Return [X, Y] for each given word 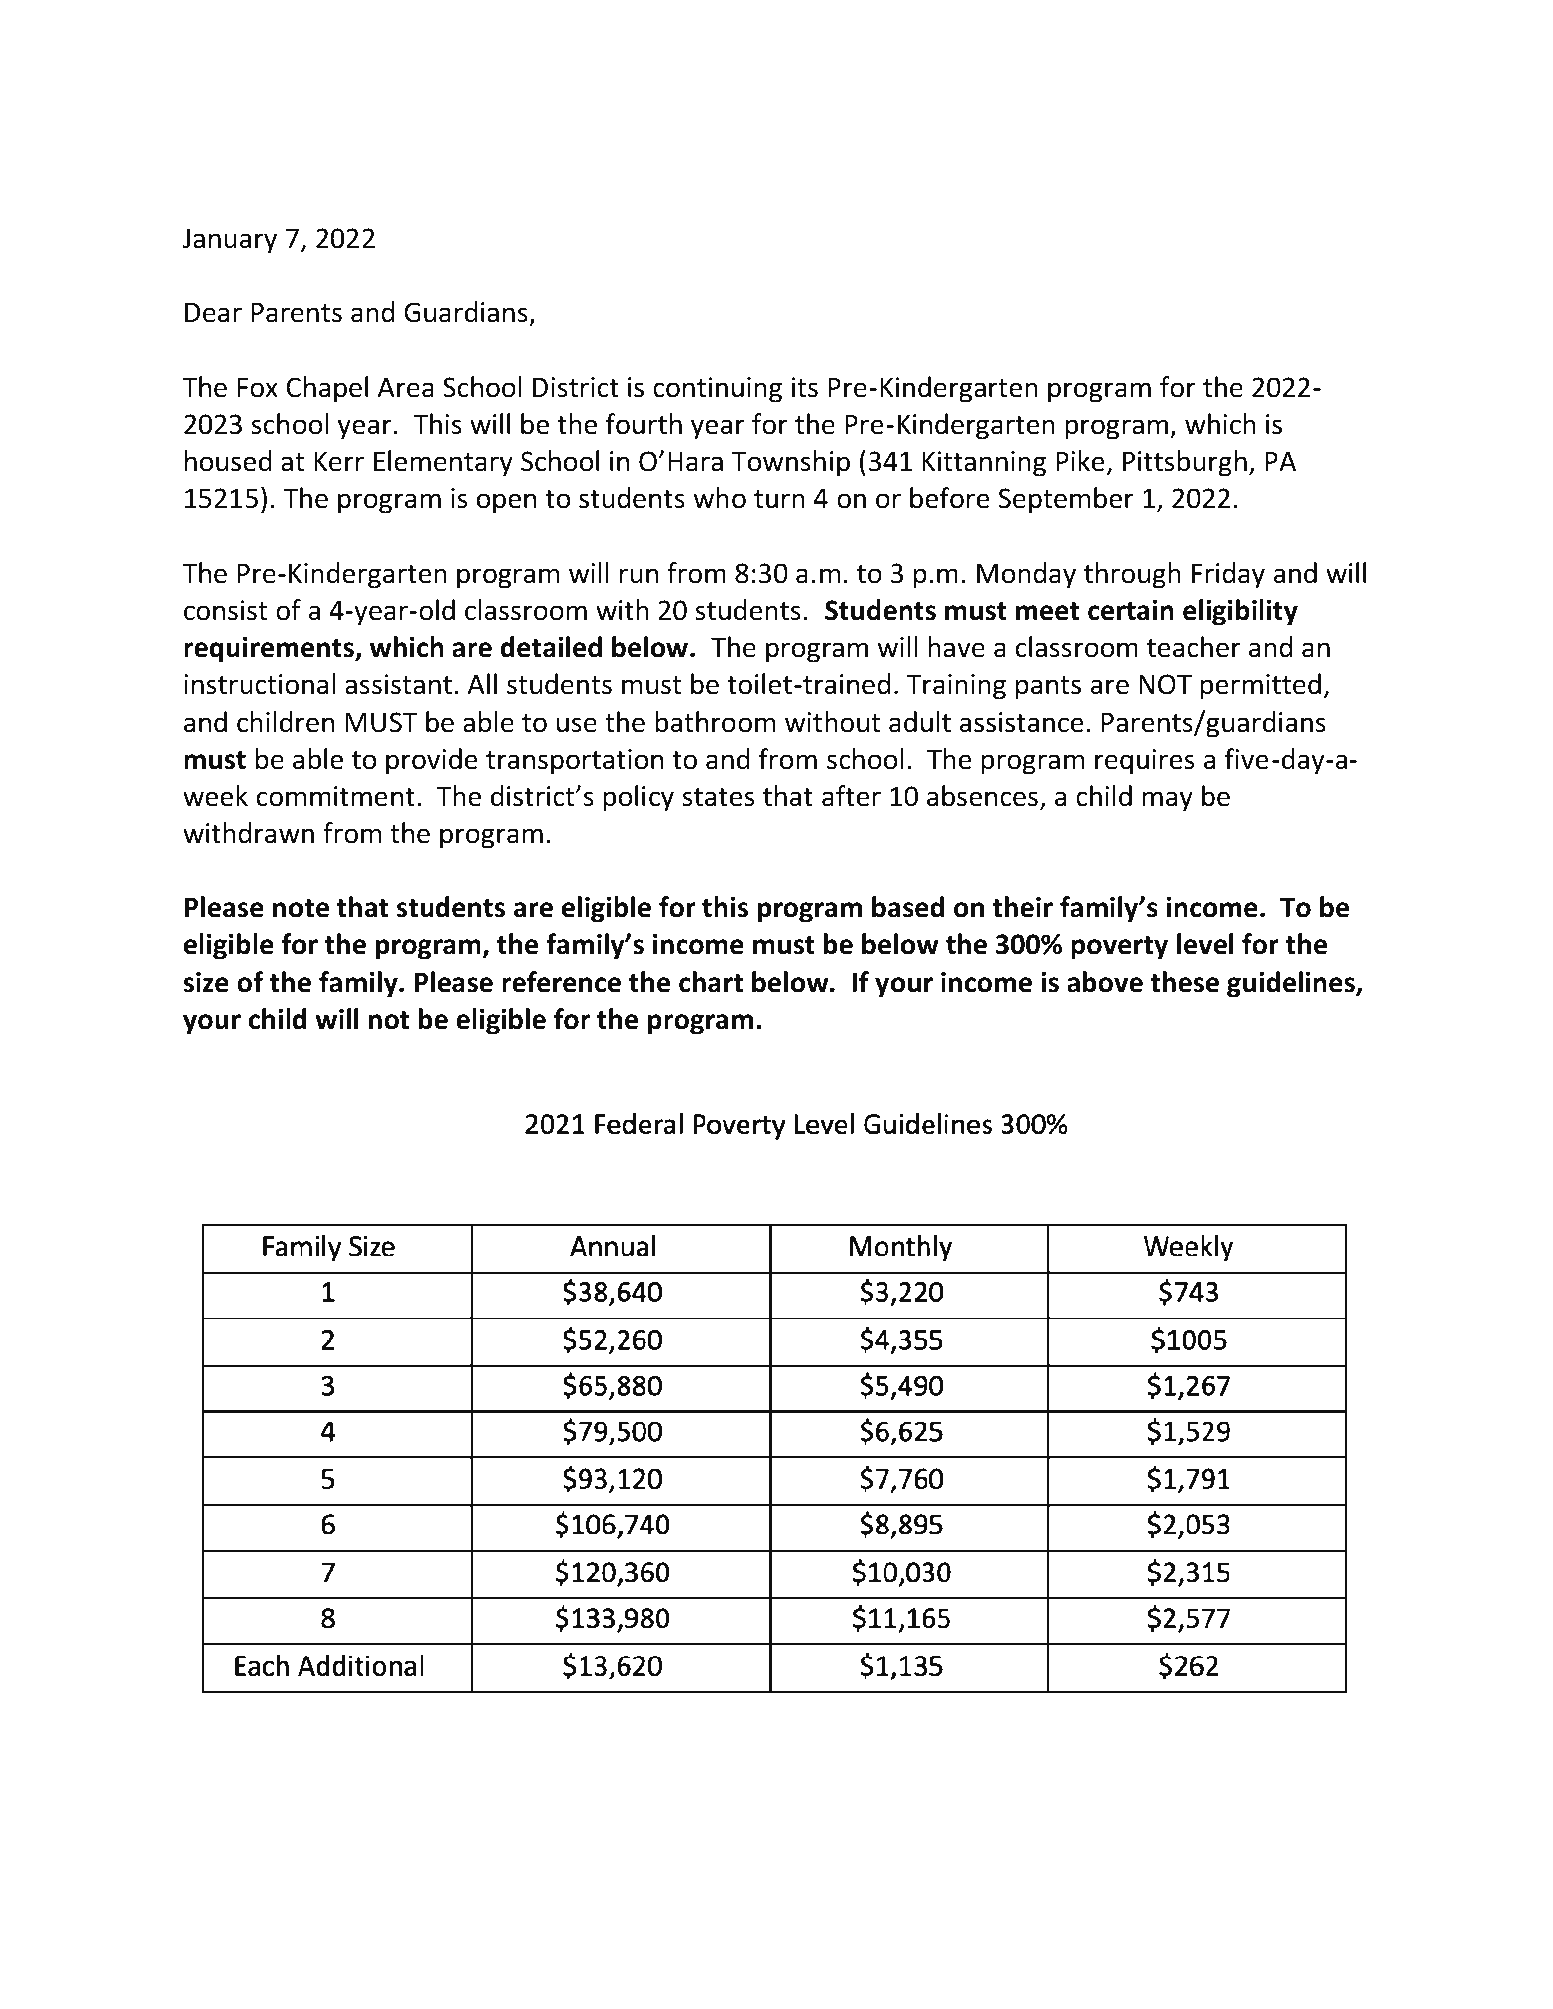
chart [711, 982]
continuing [717, 390]
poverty [1119, 948]
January [230, 241]
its [805, 387]
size [206, 982]
